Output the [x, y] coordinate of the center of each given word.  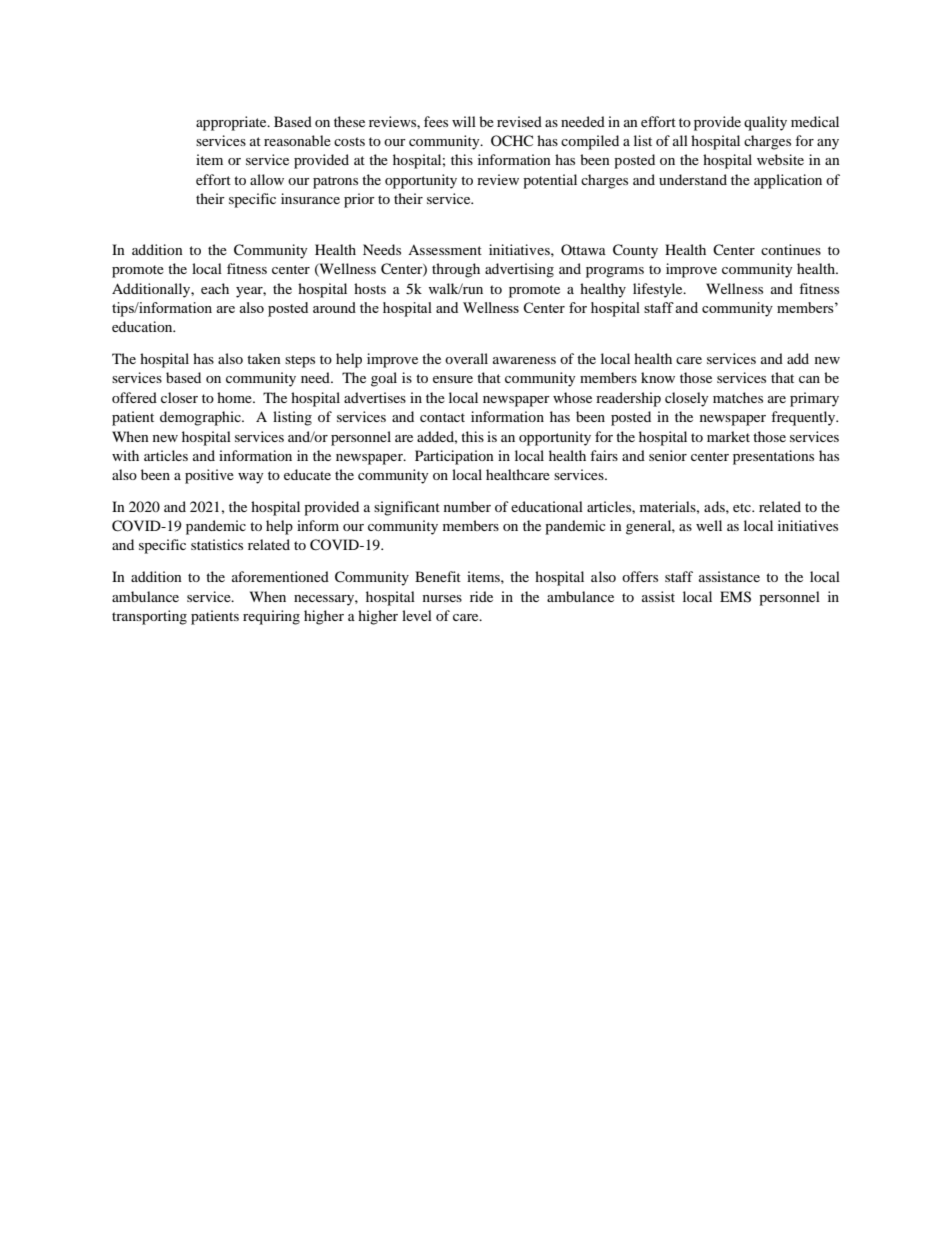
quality [765, 123]
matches [738, 397]
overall [466, 358]
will [464, 121]
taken [264, 358]
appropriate [232, 123]
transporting [149, 617]
